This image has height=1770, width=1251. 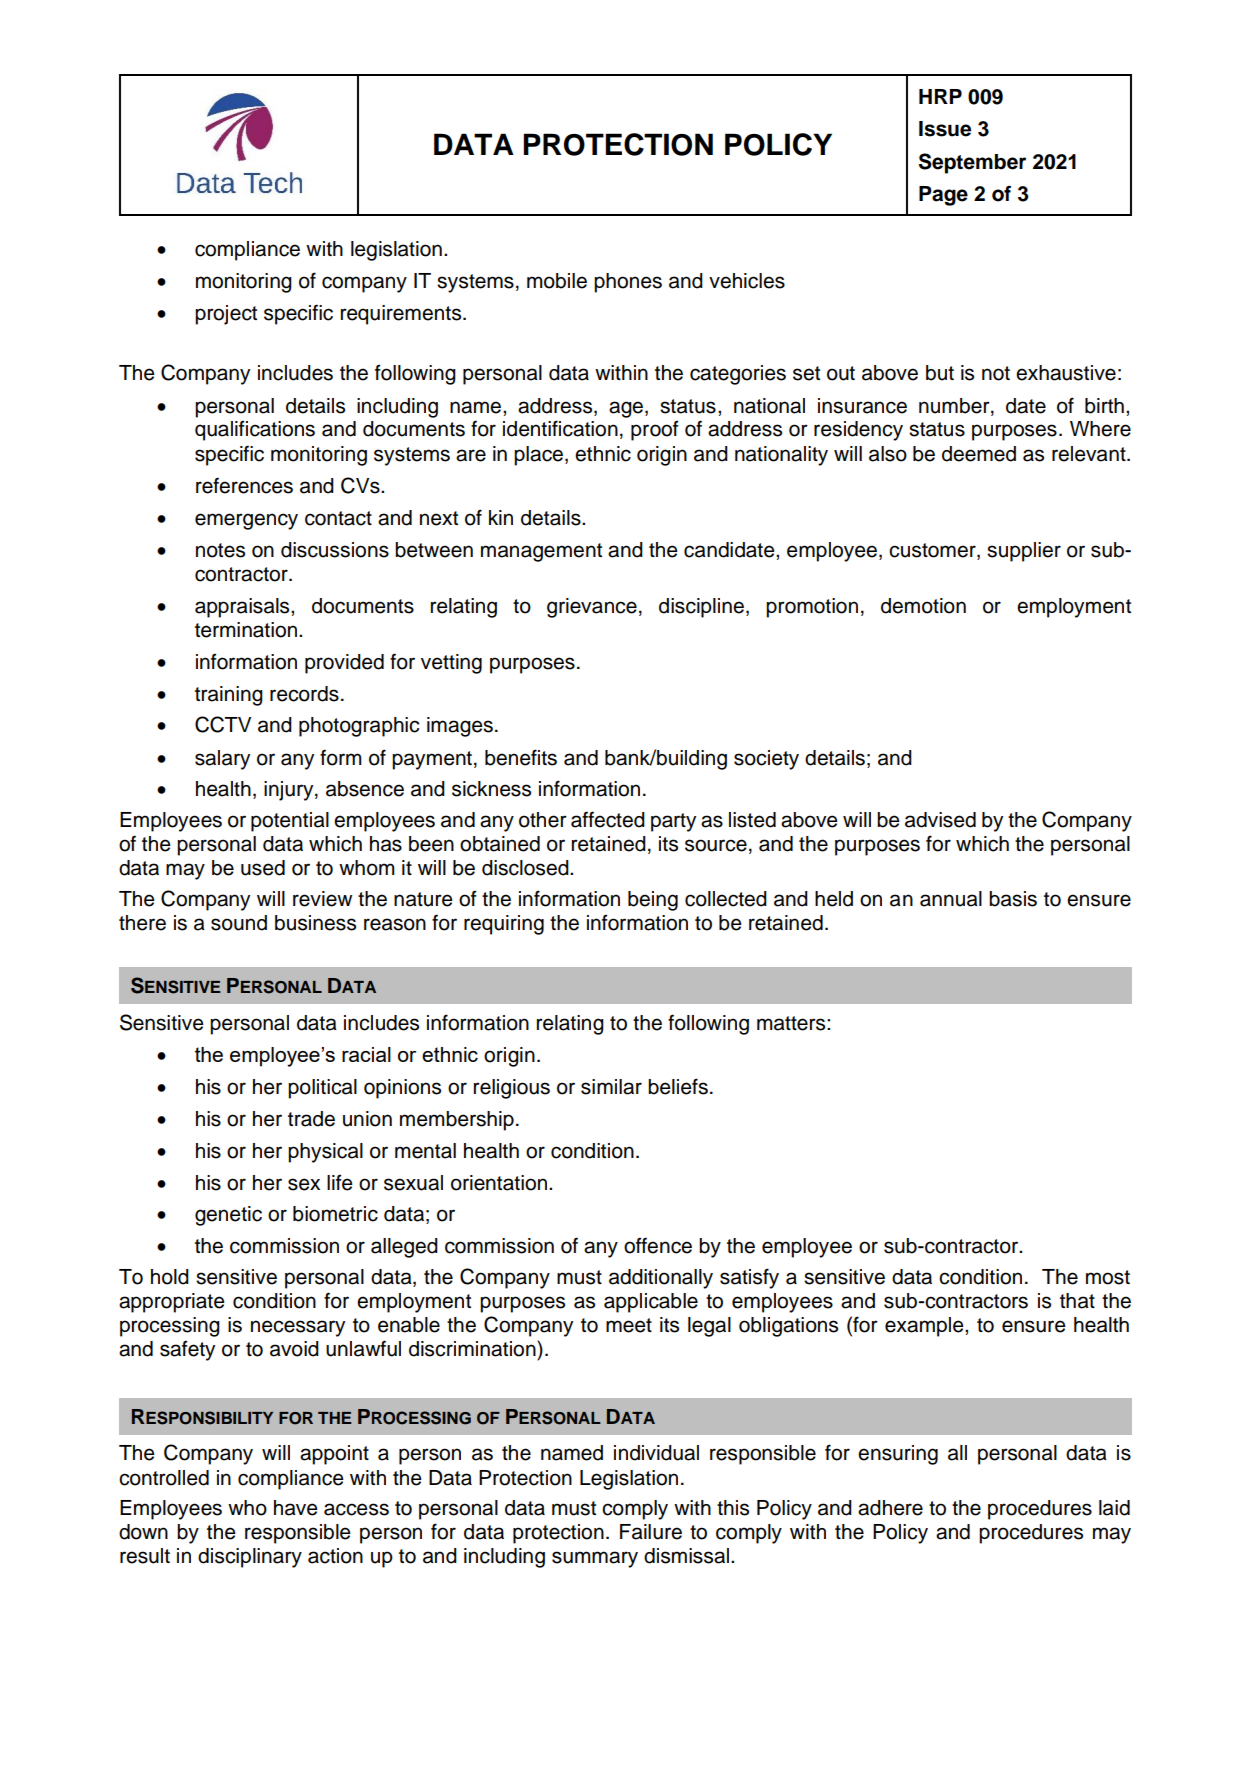 I want to click on adhere, so click(x=890, y=1508).
